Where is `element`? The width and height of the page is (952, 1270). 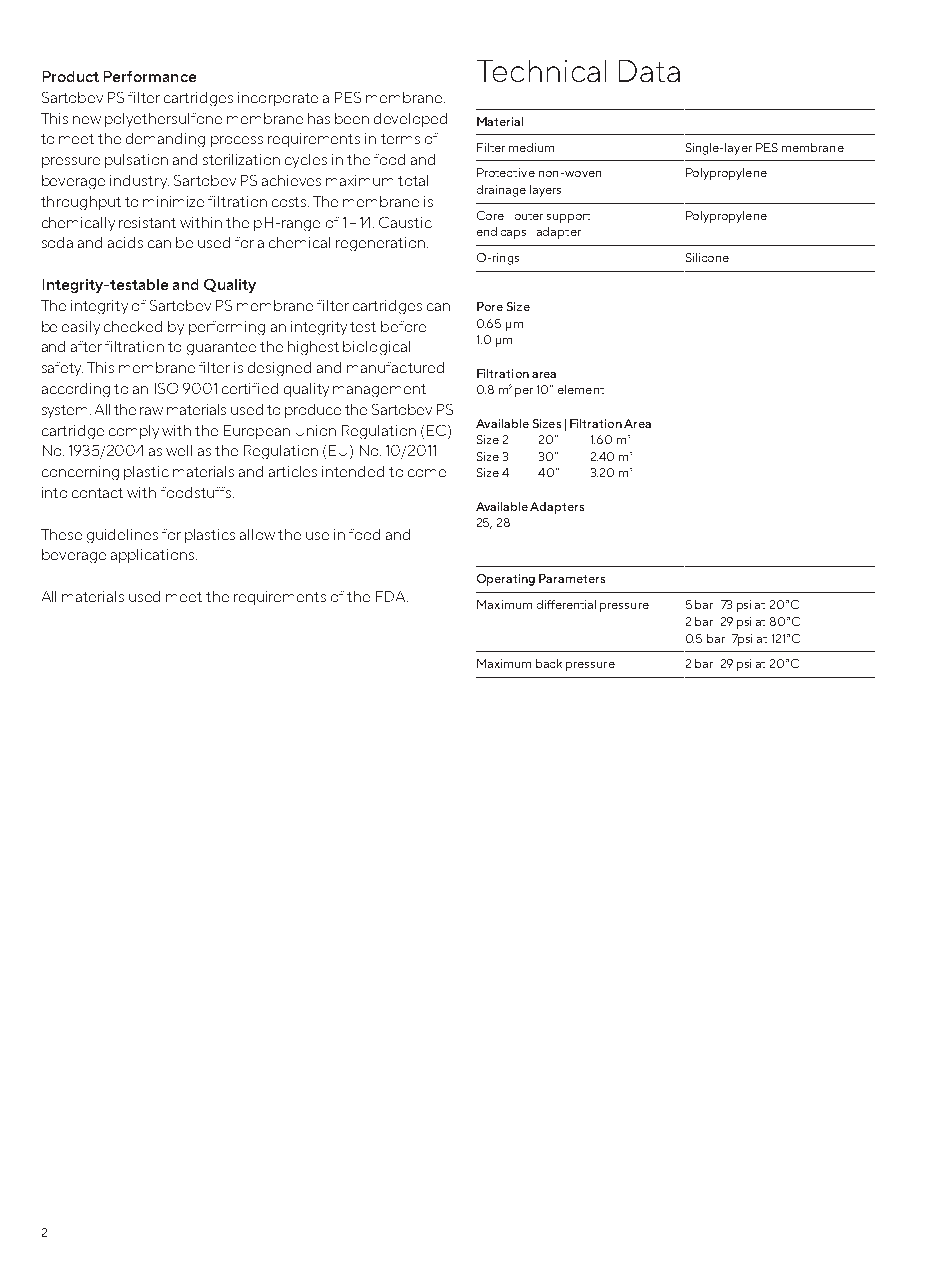 element is located at coordinates (581, 389).
